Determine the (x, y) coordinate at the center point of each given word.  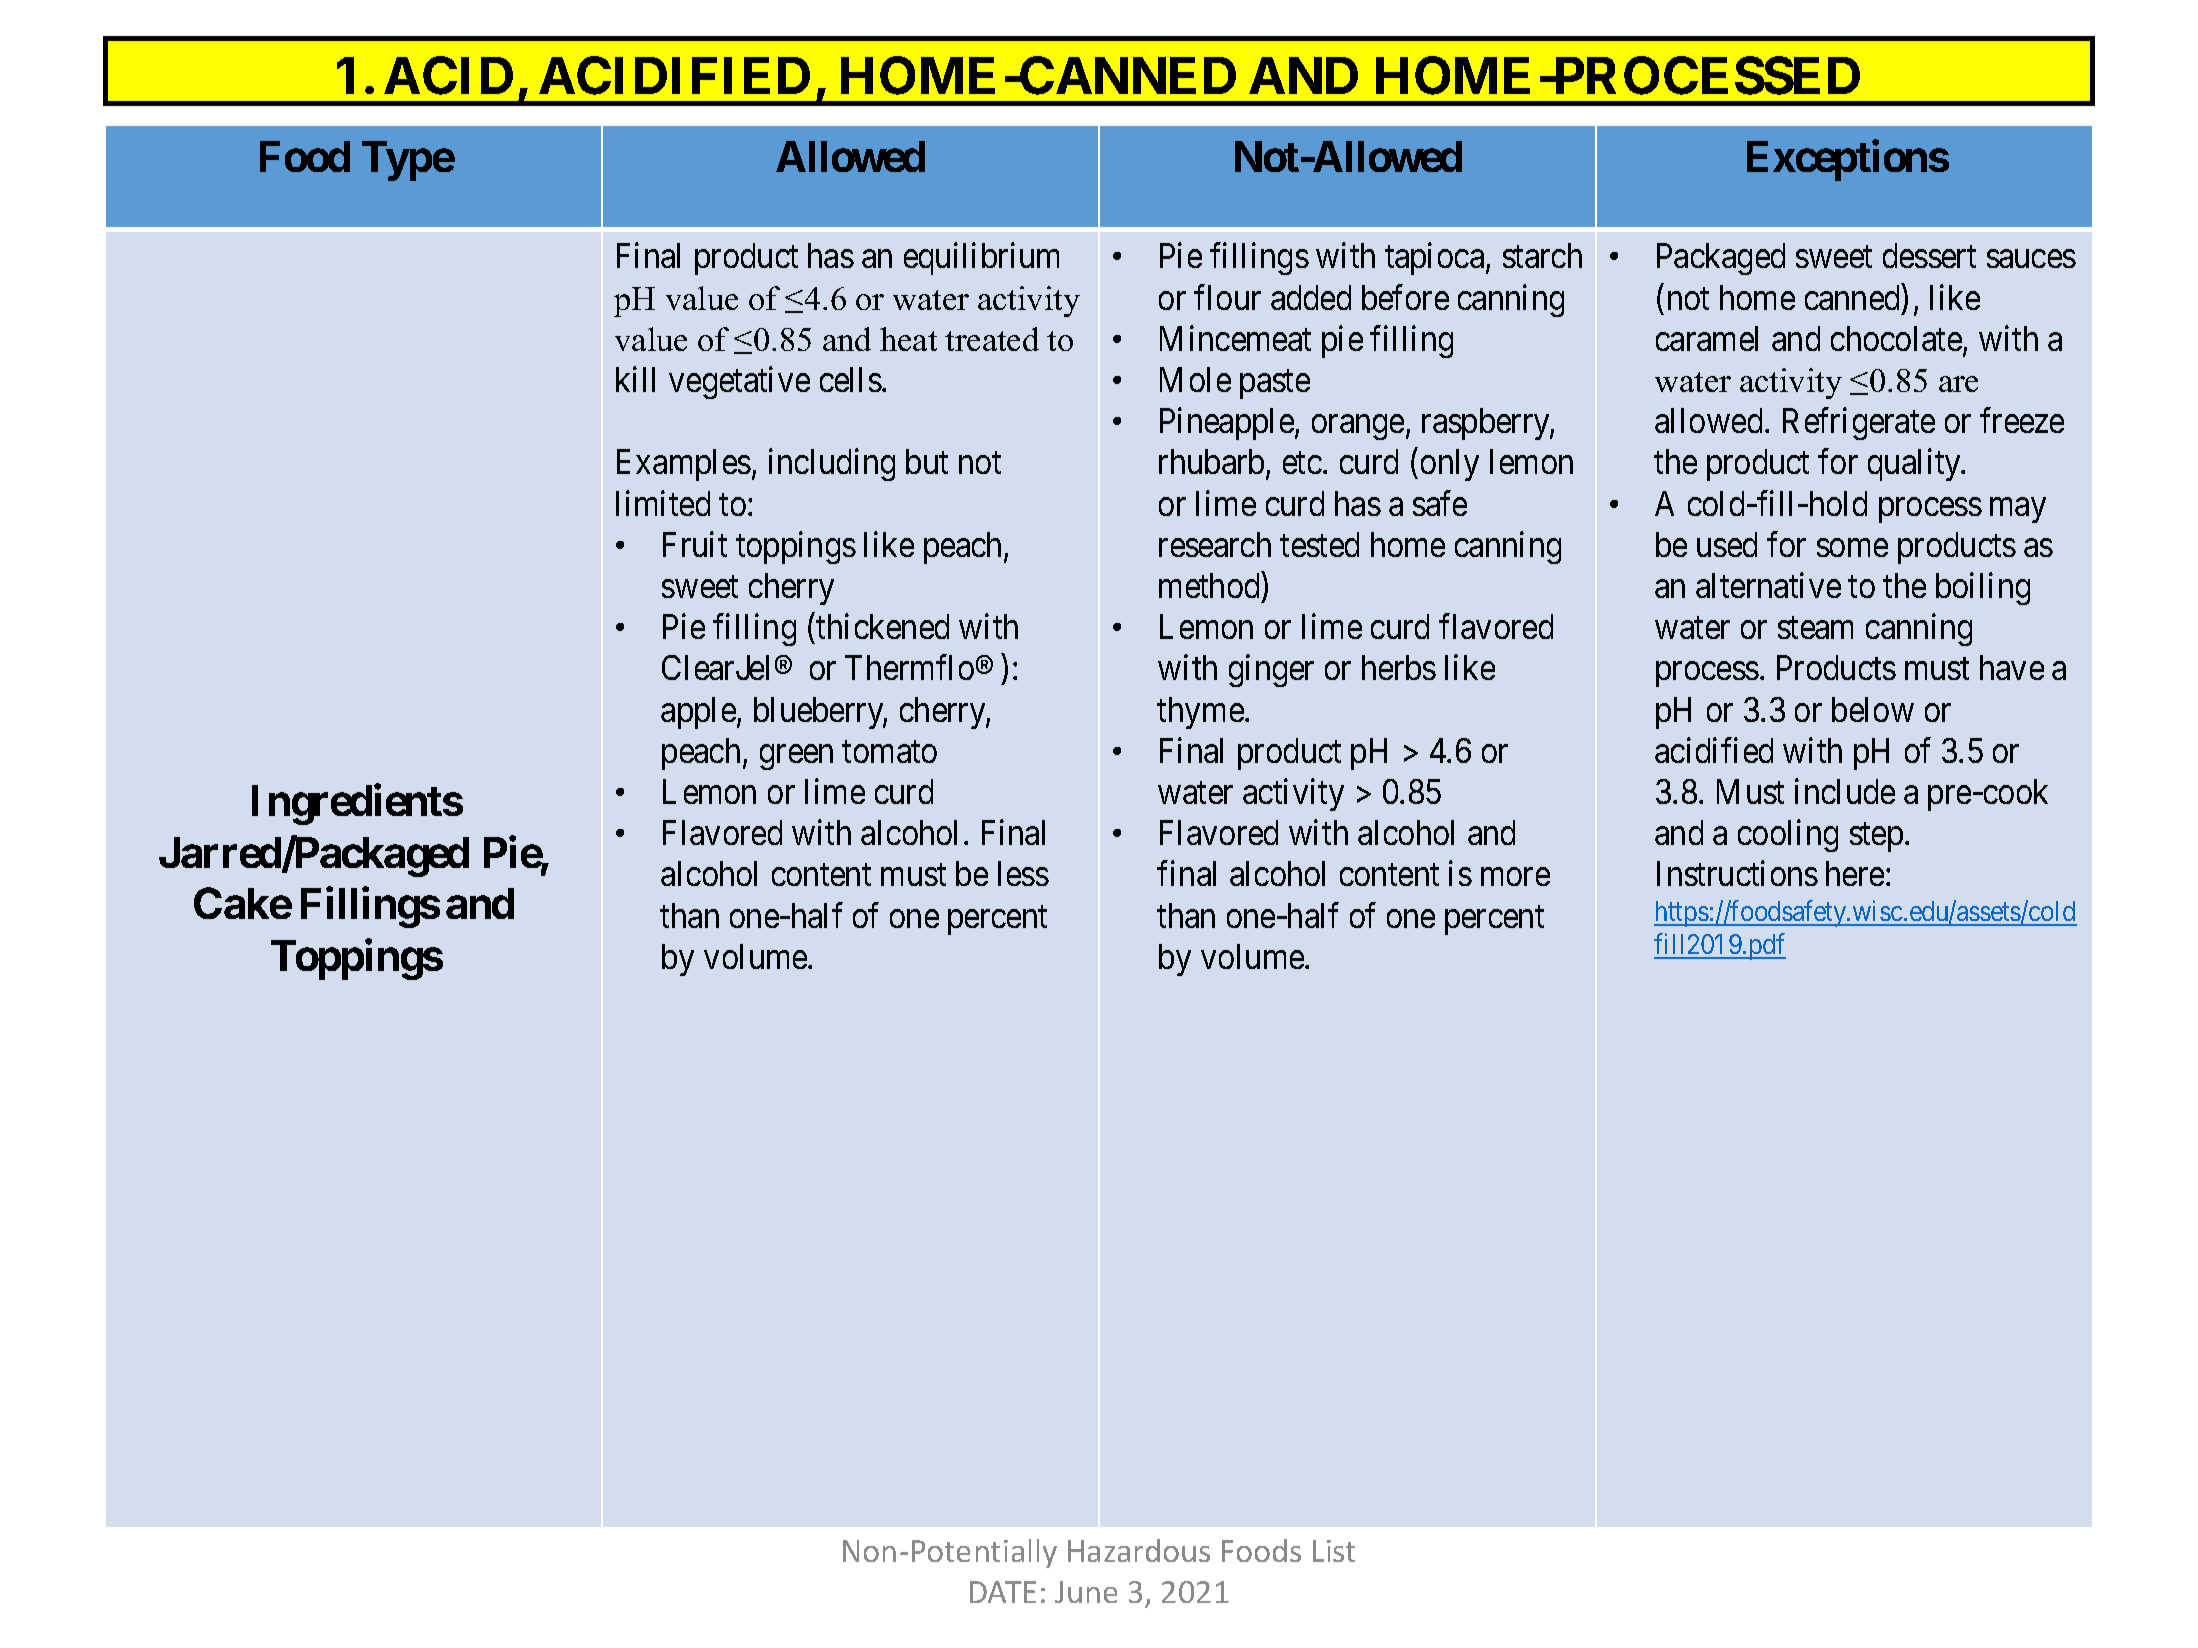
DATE (1003, 1592)
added (1311, 297)
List (1334, 1551)
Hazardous (1139, 1550)
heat (908, 339)
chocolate (1896, 338)
